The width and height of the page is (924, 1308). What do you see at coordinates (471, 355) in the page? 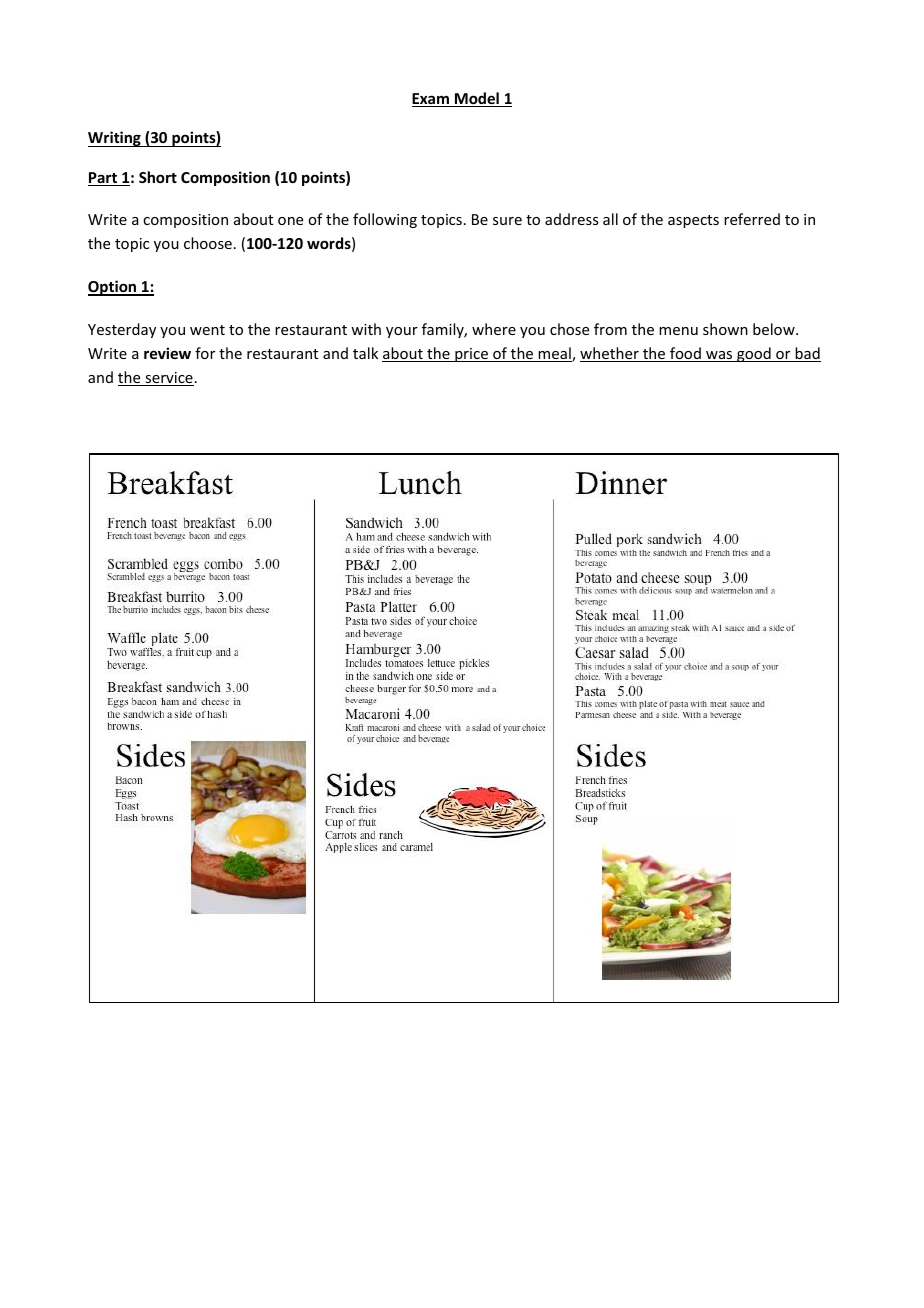
I see `price` at bounding box center [471, 355].
